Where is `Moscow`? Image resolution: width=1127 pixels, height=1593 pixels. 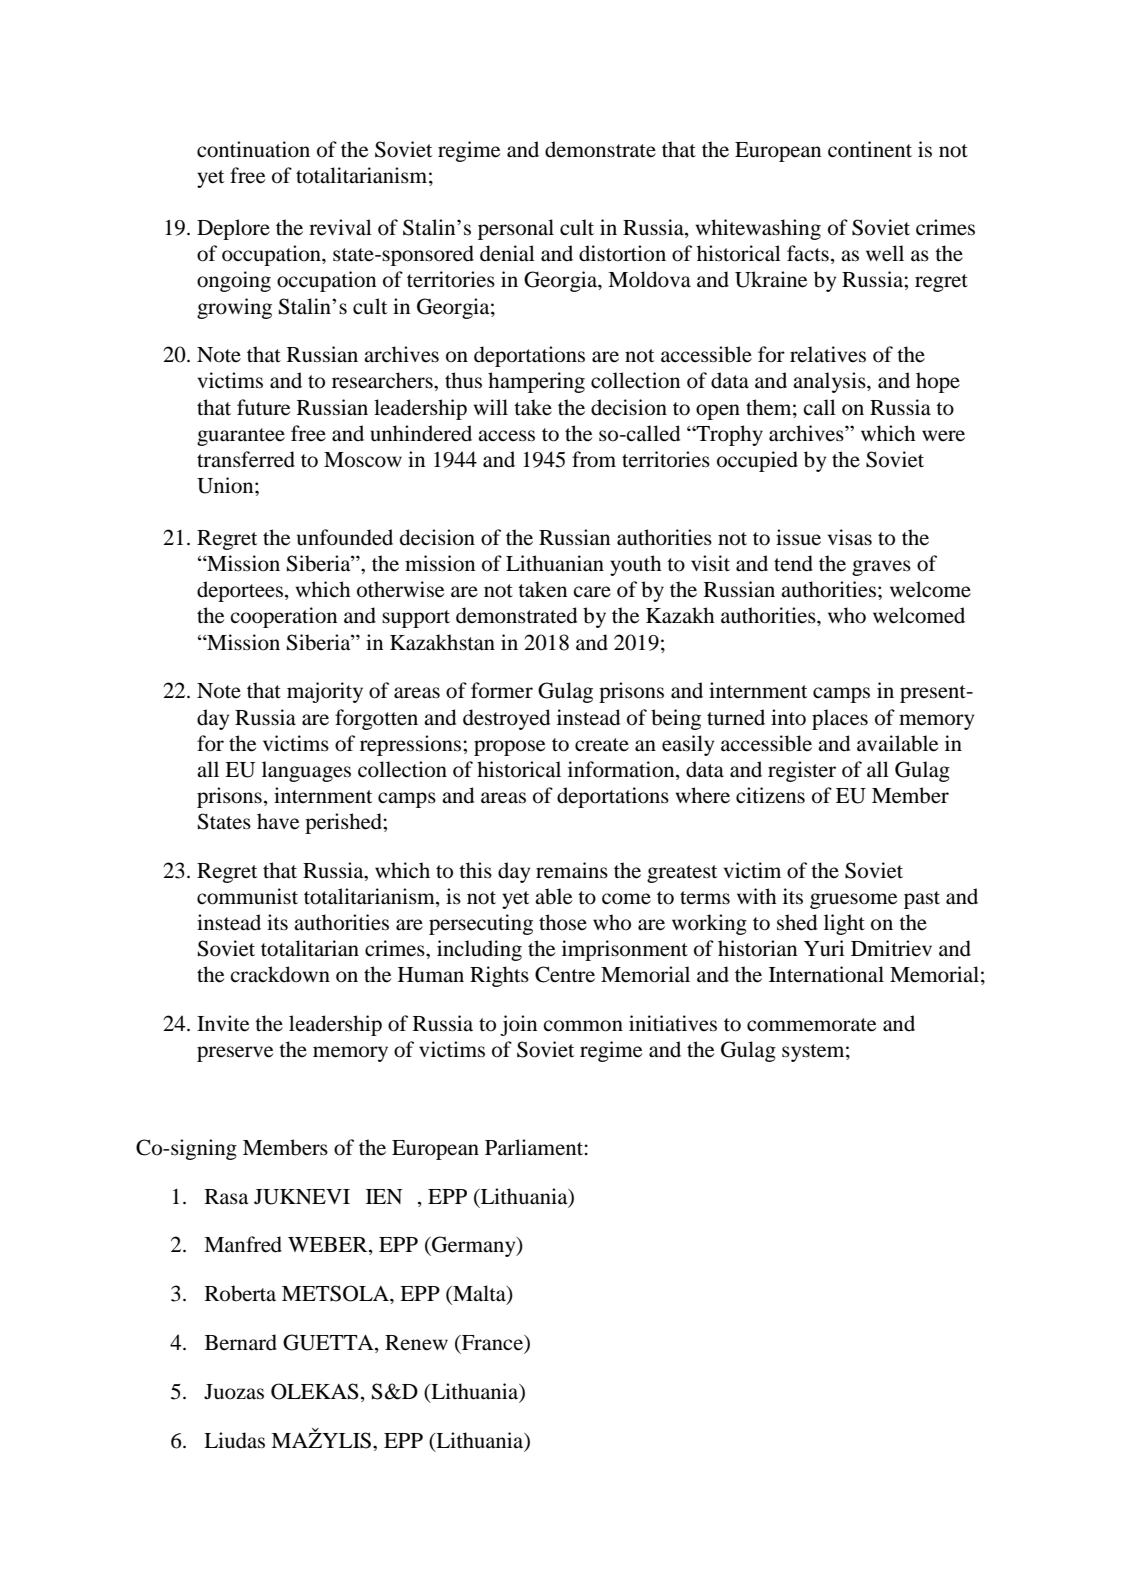
Moscow is located at coordinates (363, 460).
